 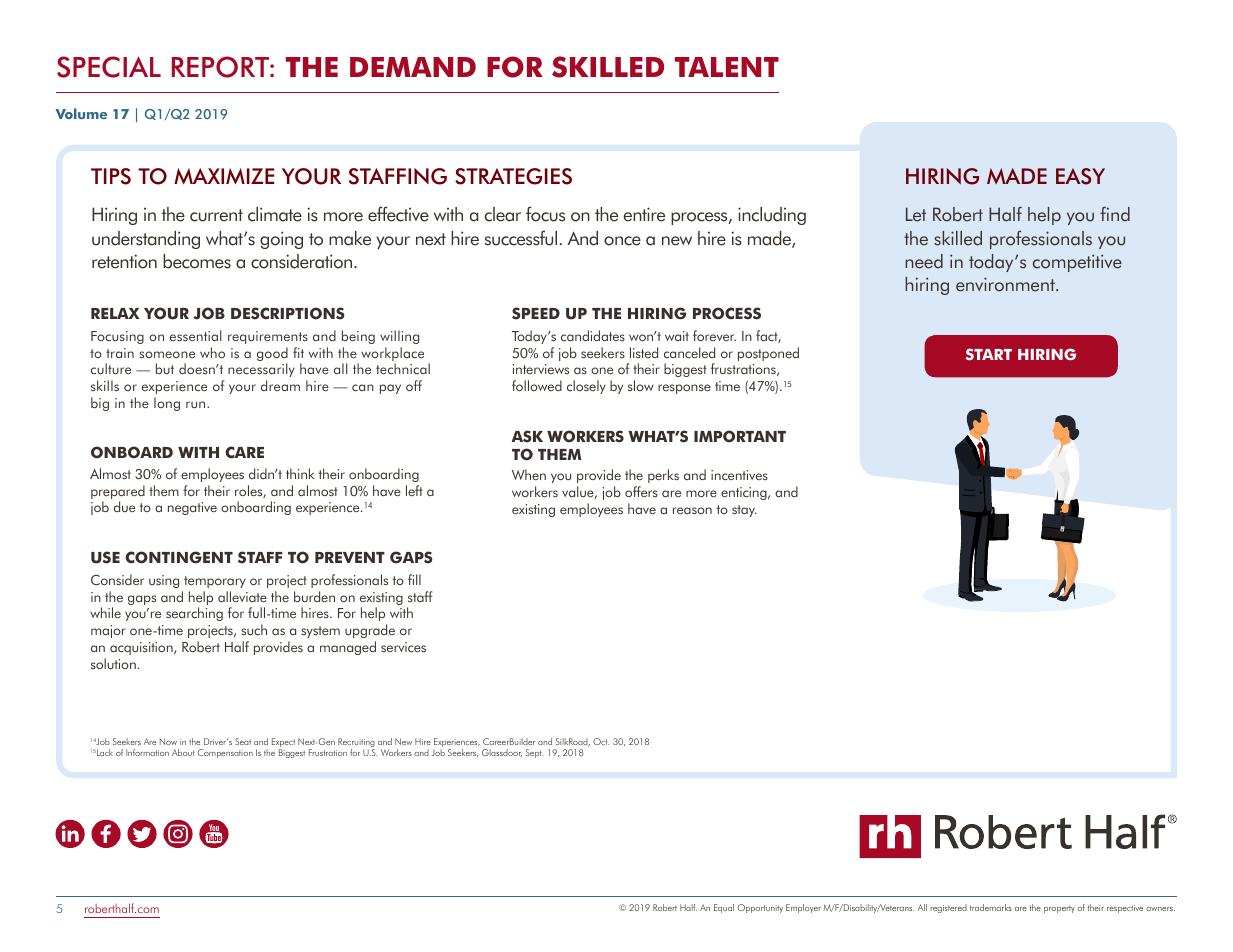 What do you see at coordinates (644, 352) in the document?
I see `listed` at bounding box center [644, 352].
